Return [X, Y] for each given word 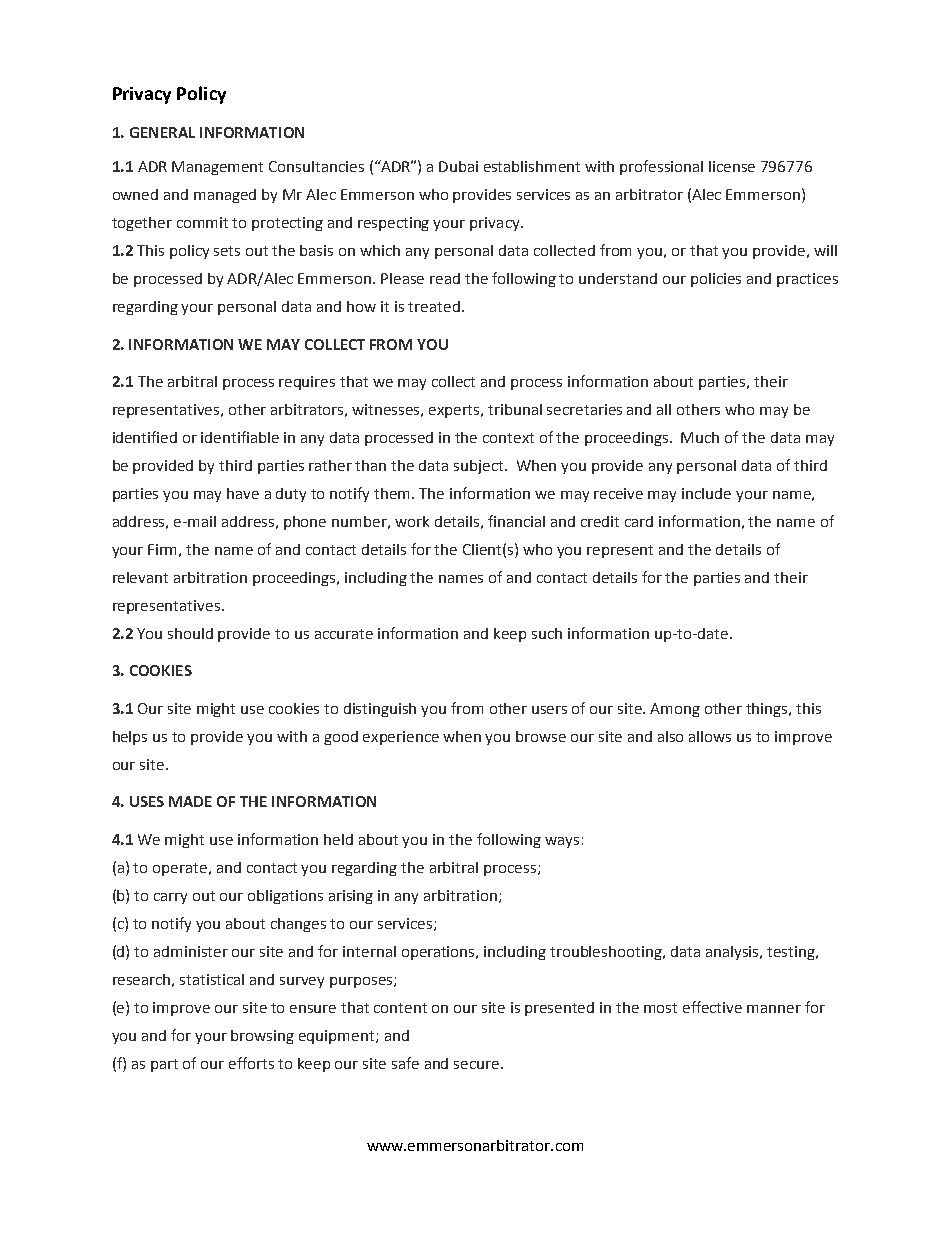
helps [130, 738]
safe [405, 1063]
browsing [262, 1037]
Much [700, 437]
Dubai [458, 166]
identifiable [240, 437]
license [732, 166]
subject [480, 467]
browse [541, 736]
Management [217, 168]
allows [710, 736]
